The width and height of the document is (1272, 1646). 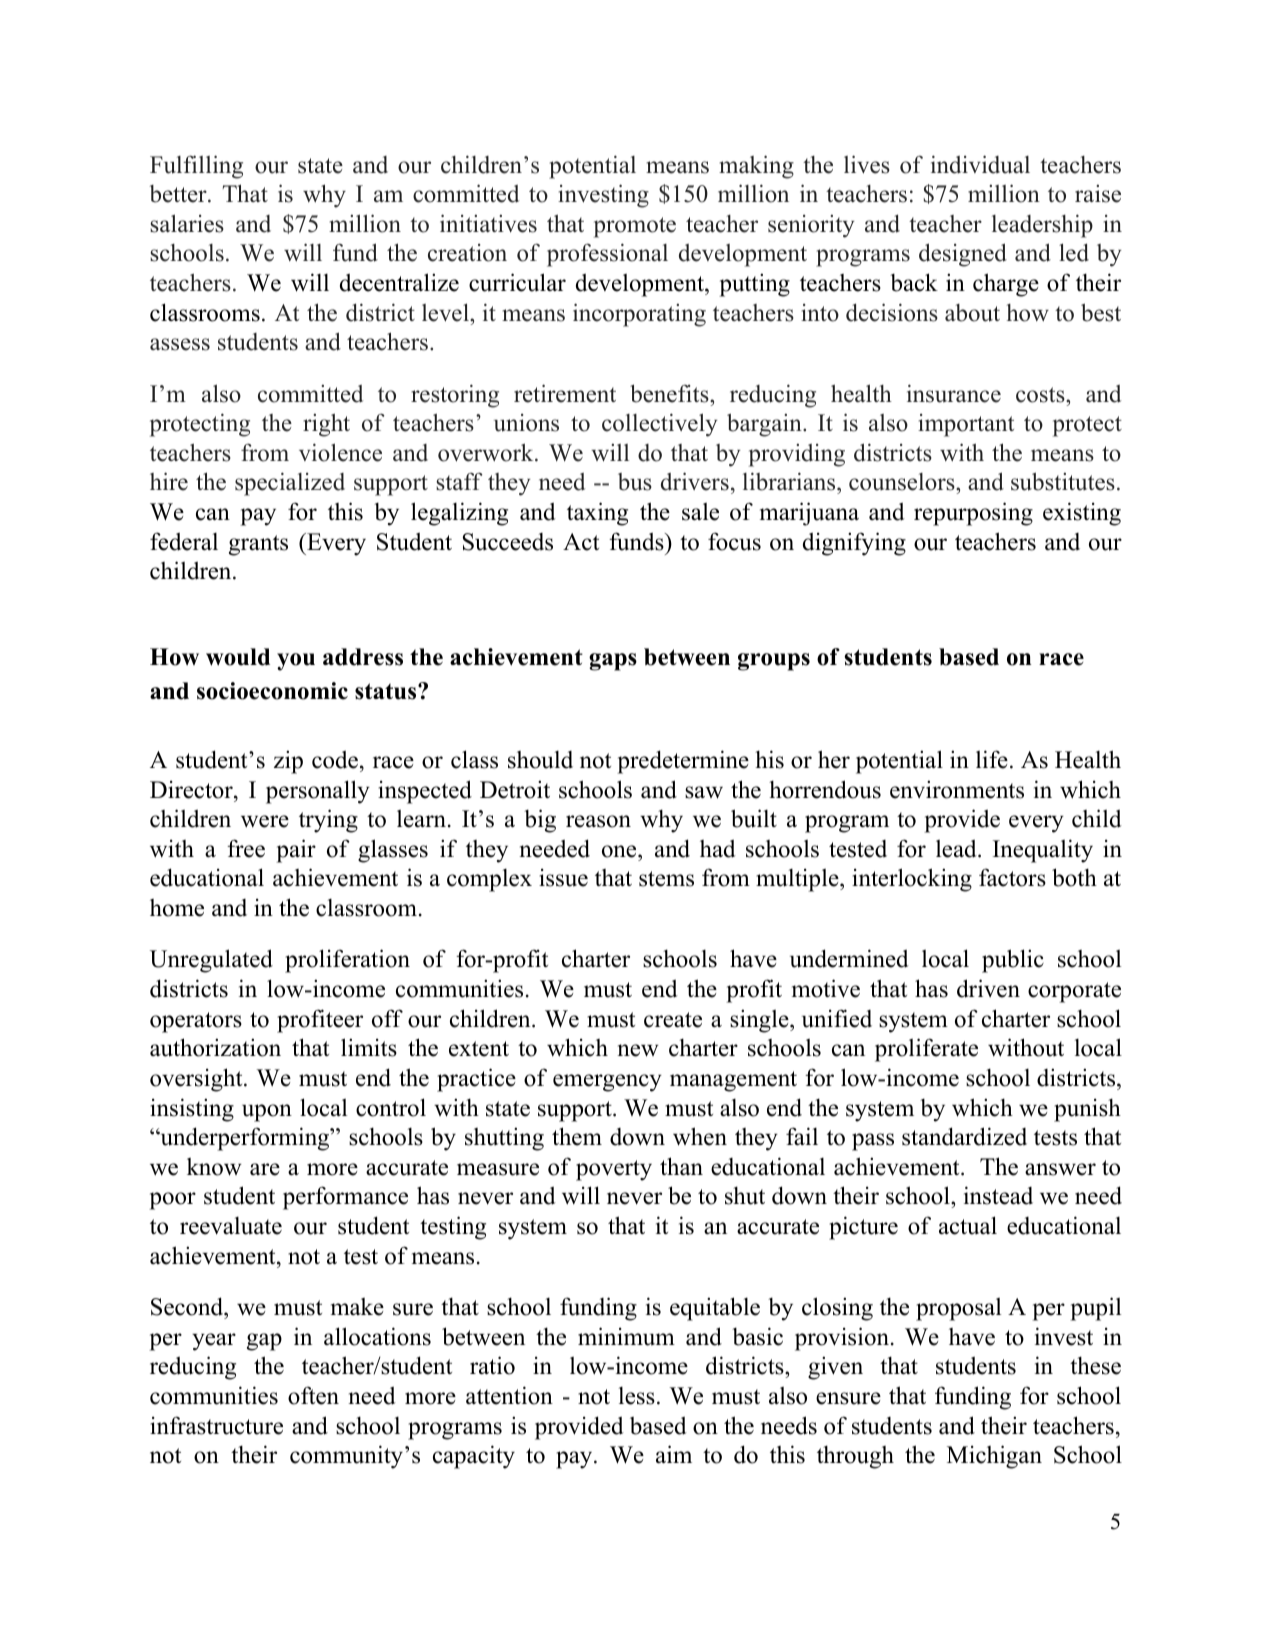 I want to click on often, so click(x=313, y=1395).
